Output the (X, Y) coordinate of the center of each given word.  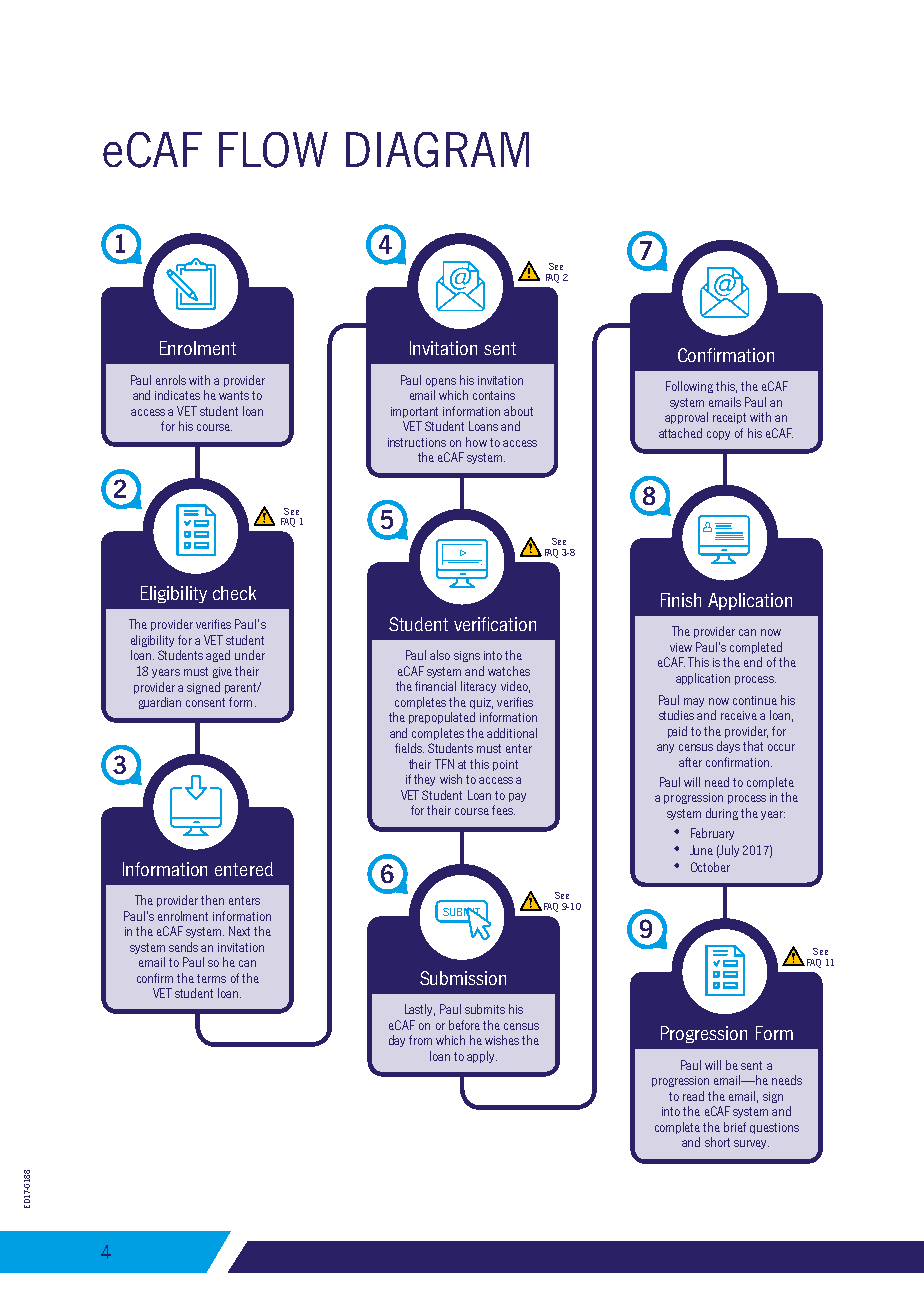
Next (239, 931)
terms (211, 978)
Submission (463, 978)
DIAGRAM (437, 150)
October (710, 867)
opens (441, 382)
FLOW (273, 150)
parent (242, 688)
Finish (681, 600)
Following (689, 387)
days (728, 747)
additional (512, 733)
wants (234, 395)
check (234, 593)
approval (686, 418)
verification (495, 624)
